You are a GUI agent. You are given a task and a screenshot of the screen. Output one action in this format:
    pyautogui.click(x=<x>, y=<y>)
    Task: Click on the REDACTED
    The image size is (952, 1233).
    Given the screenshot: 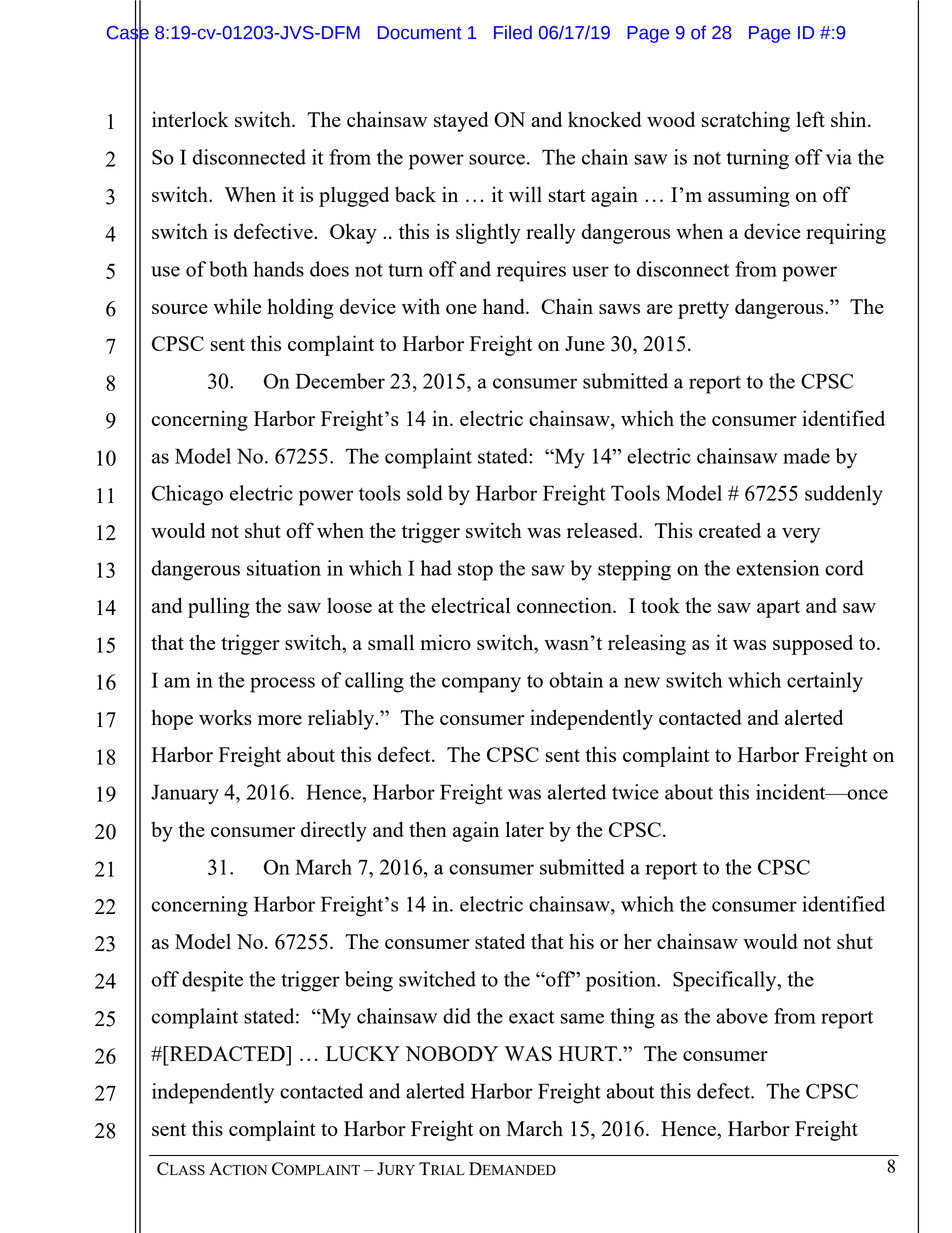 What is the action you would take?
    pyautogui.click(x=227, y=1053)
